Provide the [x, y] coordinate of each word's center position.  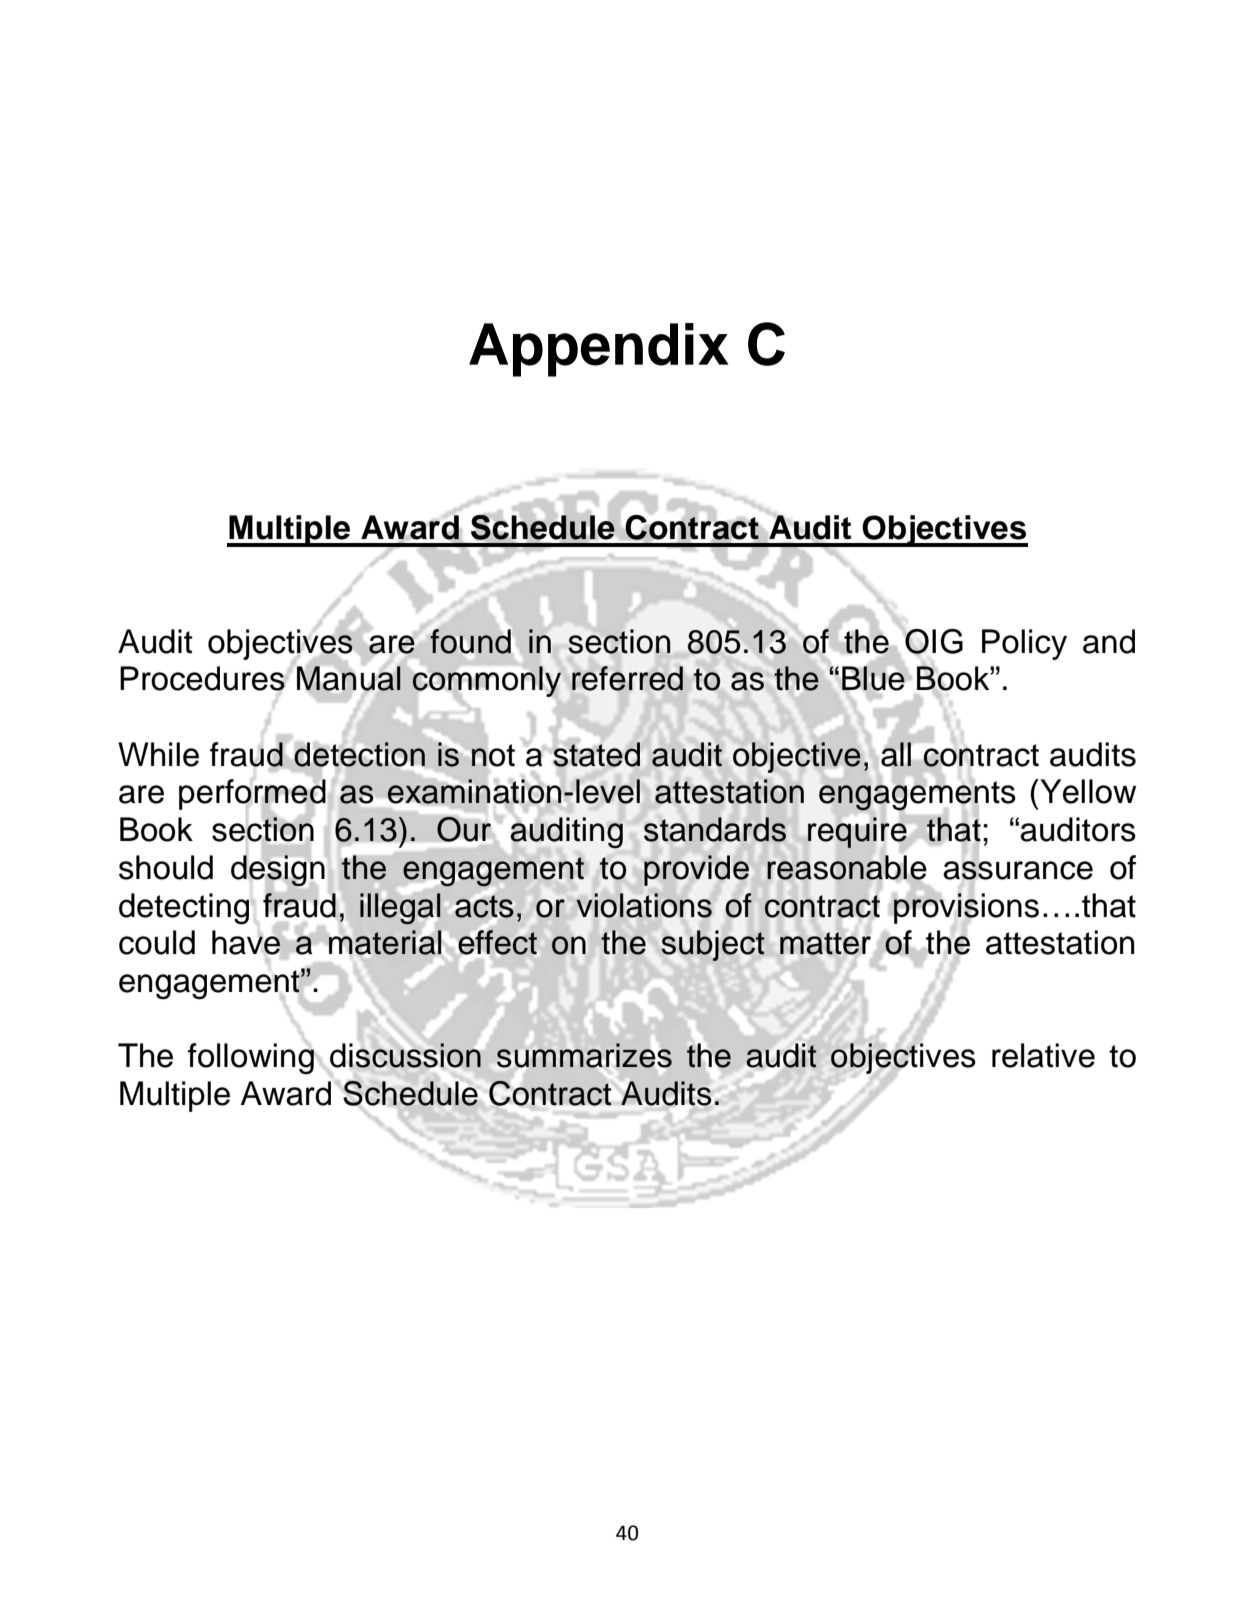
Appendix [599, 350]
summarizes [584, 1055]
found [470, 641]
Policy [1024, 644]
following [251, 1058]
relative [1043, 1055]
